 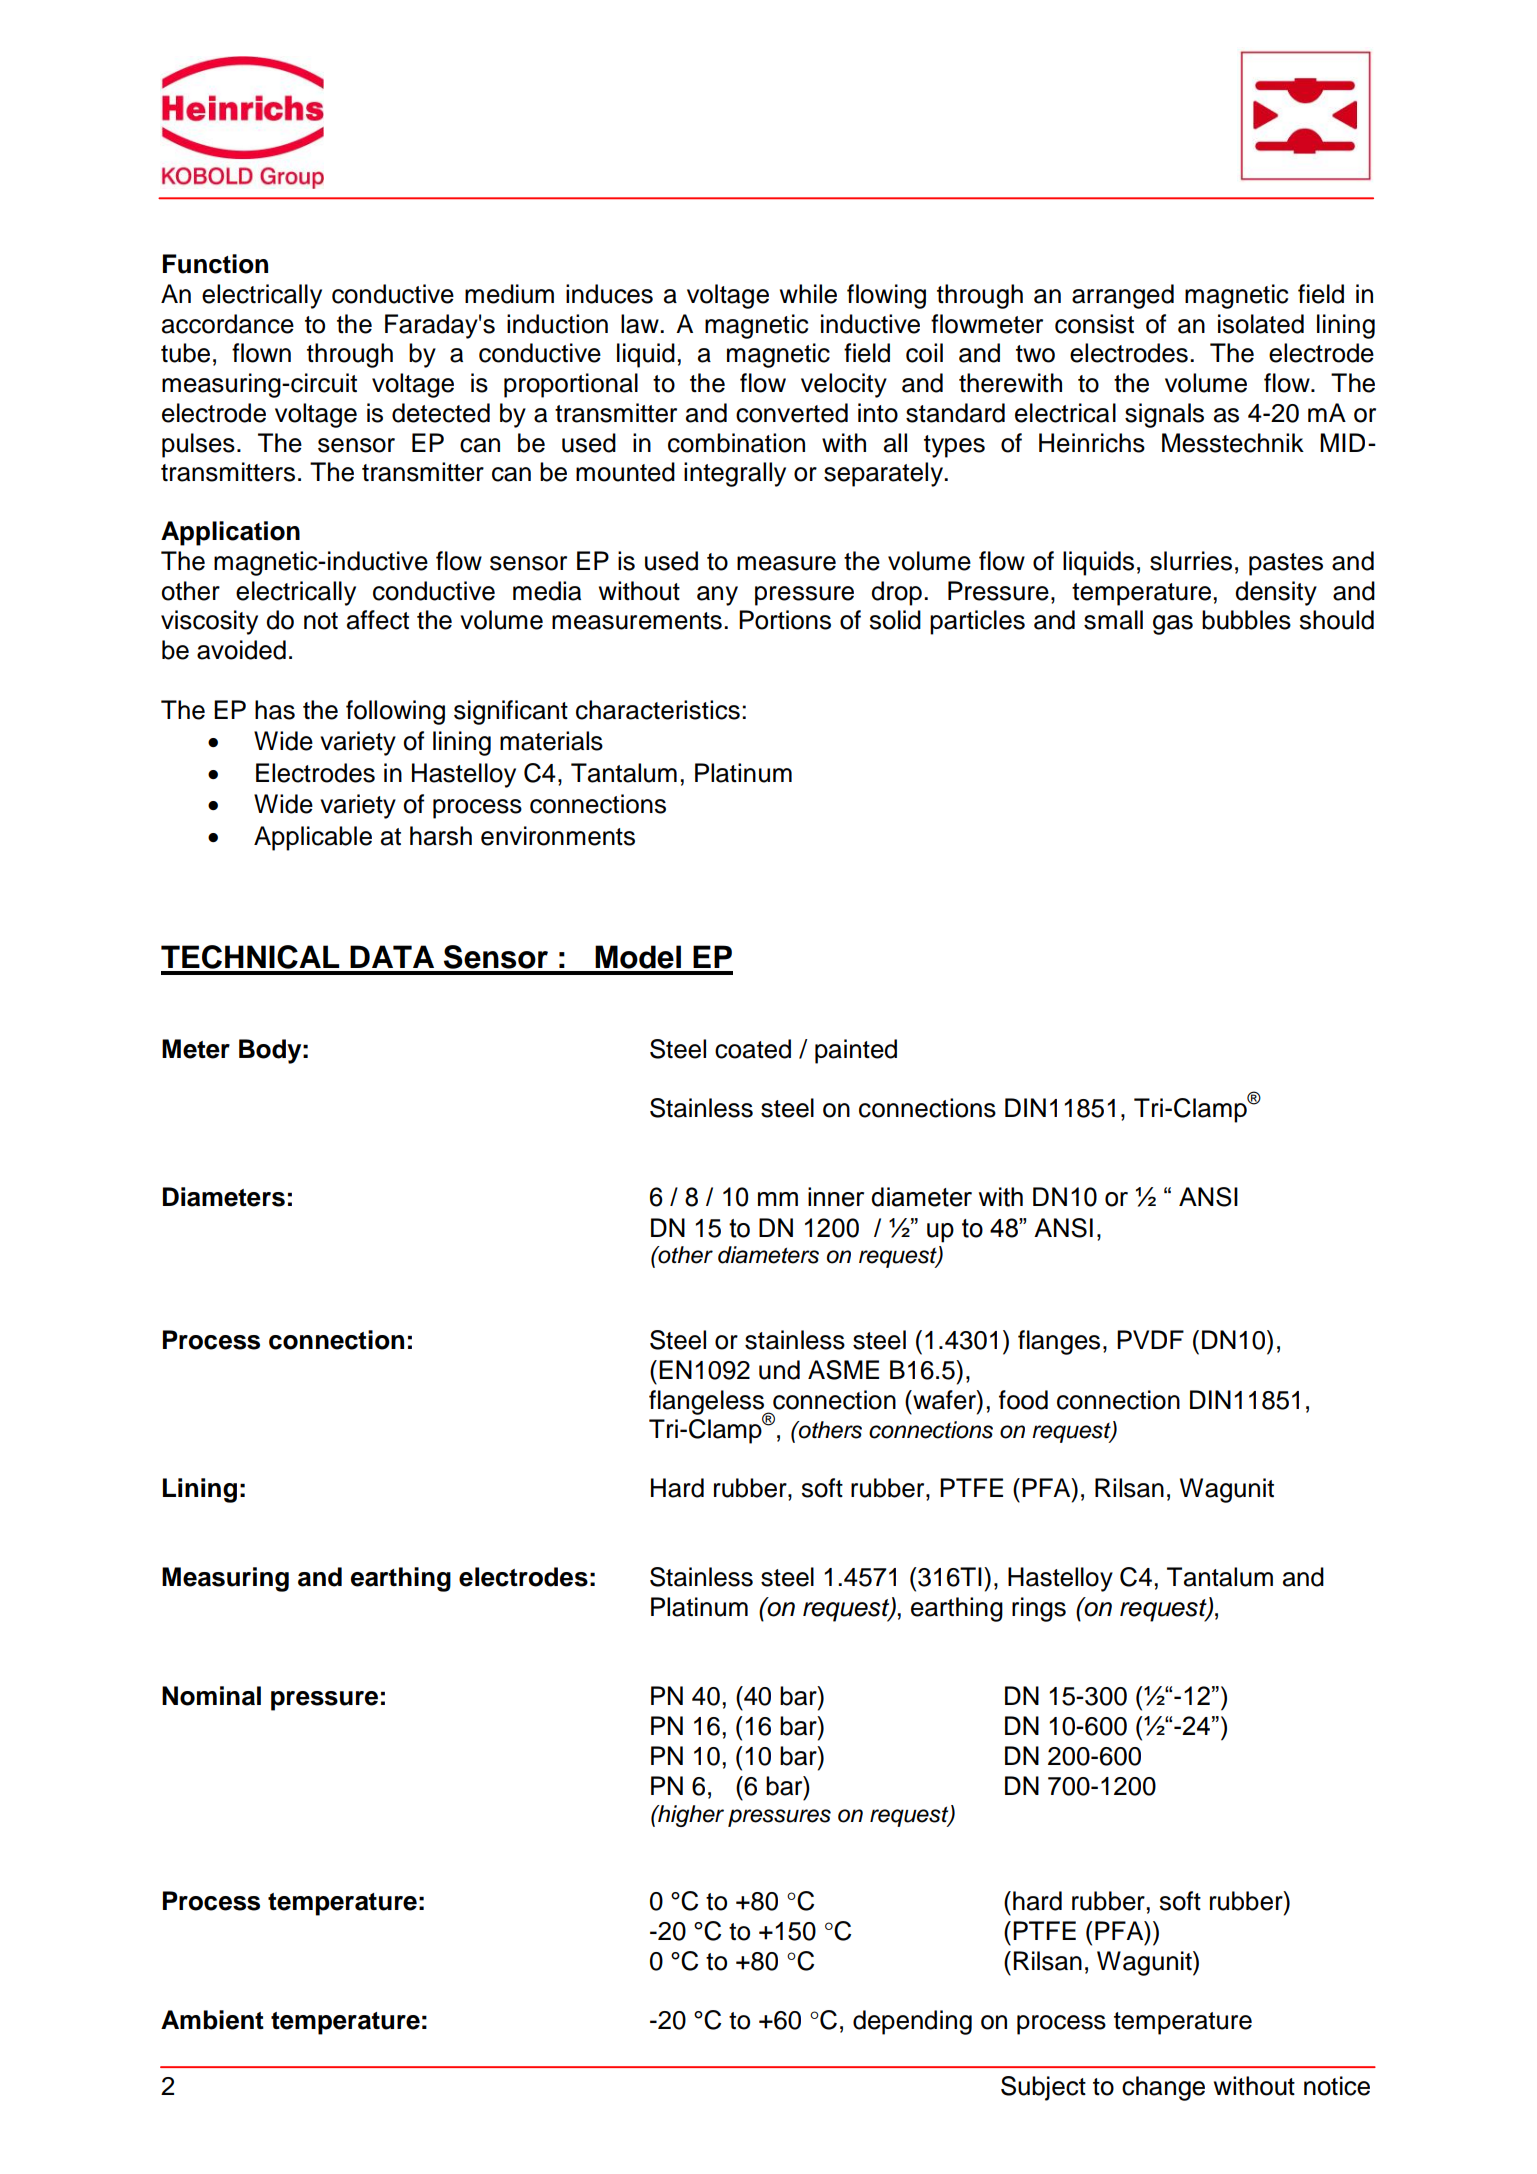 I want to click on depending, so click(x=912, y=2022).
